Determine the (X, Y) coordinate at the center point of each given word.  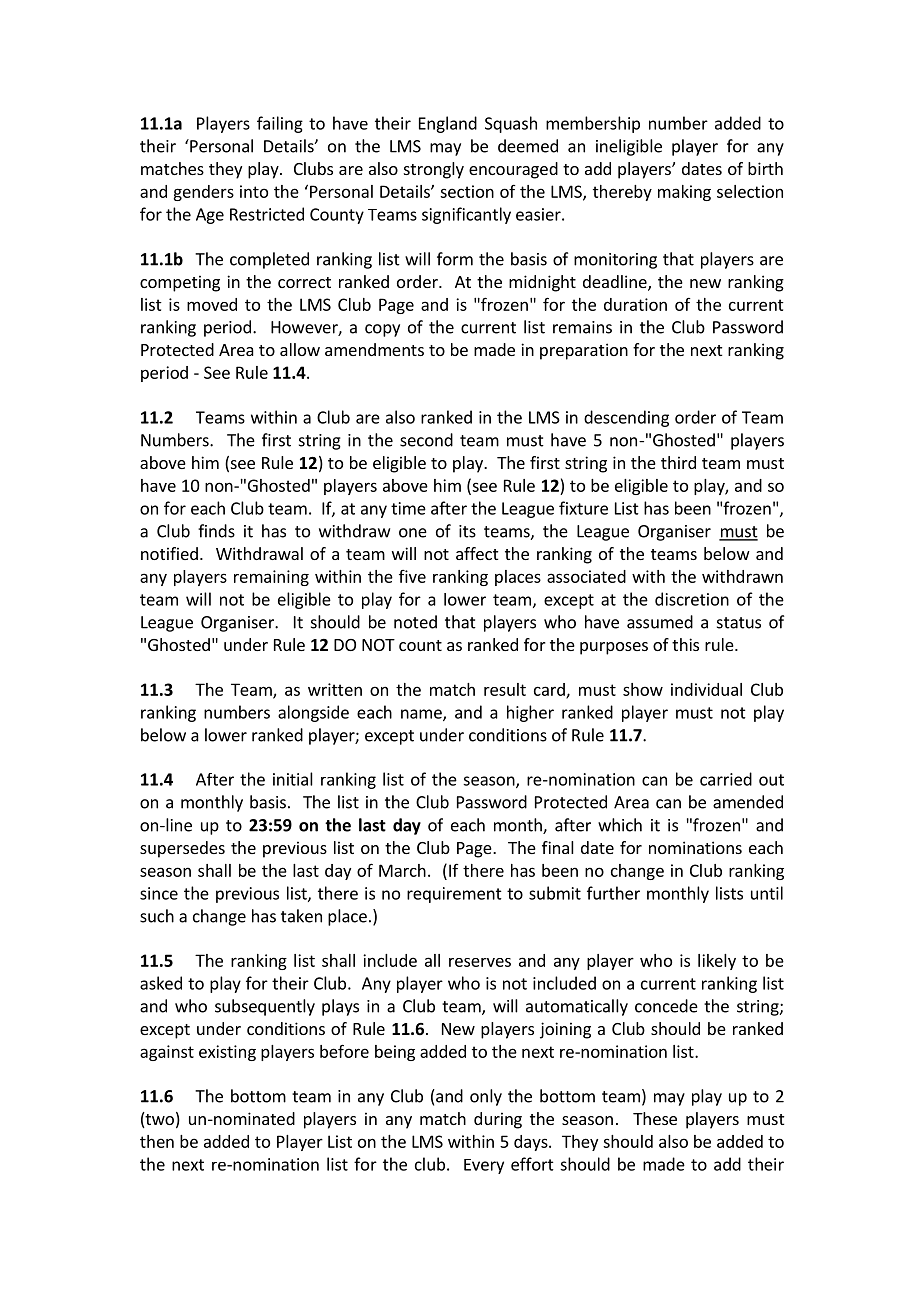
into (254, 191)
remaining (271, 578)
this (685, 644)
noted (415, 622)
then (157, 1141)
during (498, 1120)
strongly (434, 170)
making (684, 193)
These (655, 1118)
